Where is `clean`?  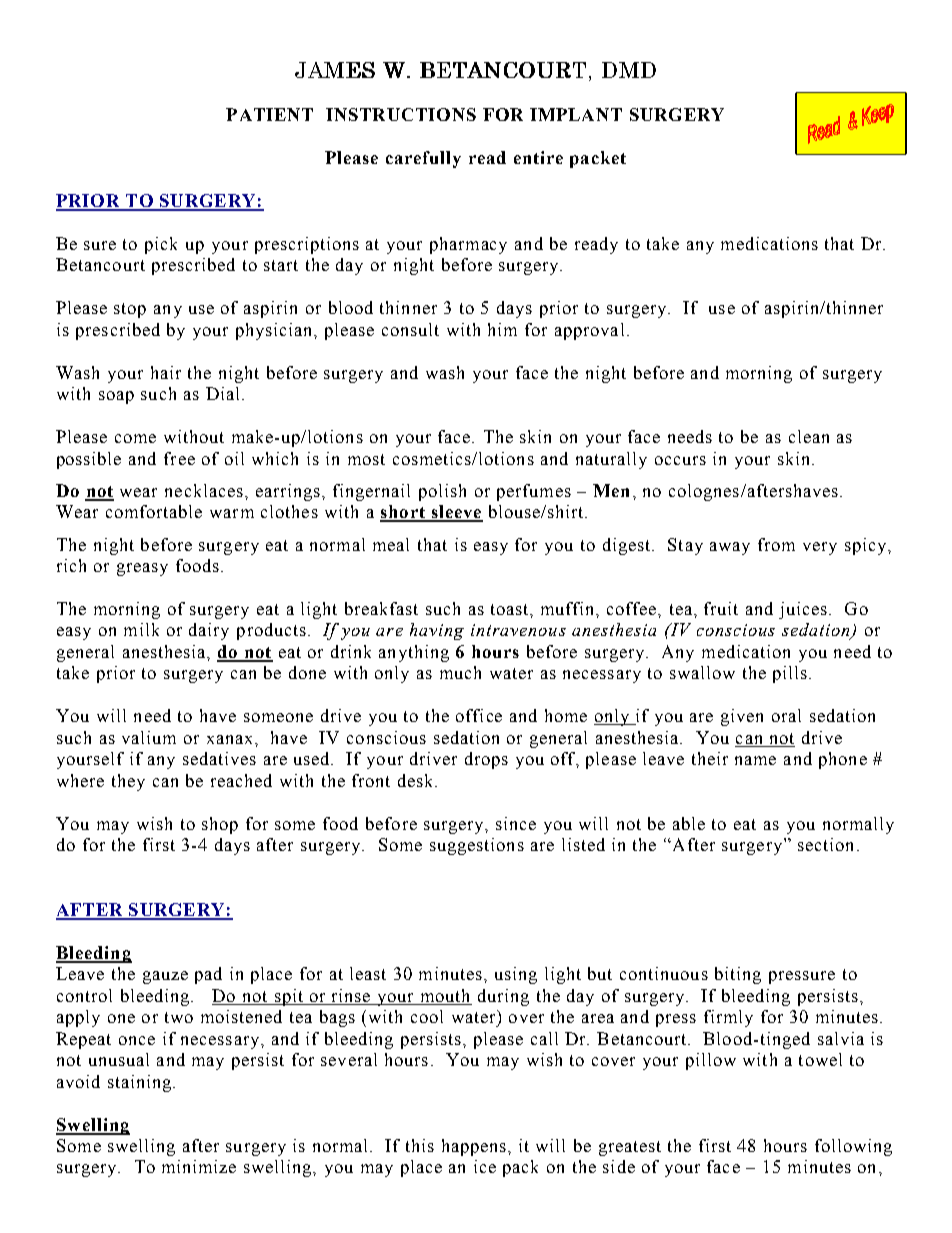 clean is located at coordinates (809, 436).
